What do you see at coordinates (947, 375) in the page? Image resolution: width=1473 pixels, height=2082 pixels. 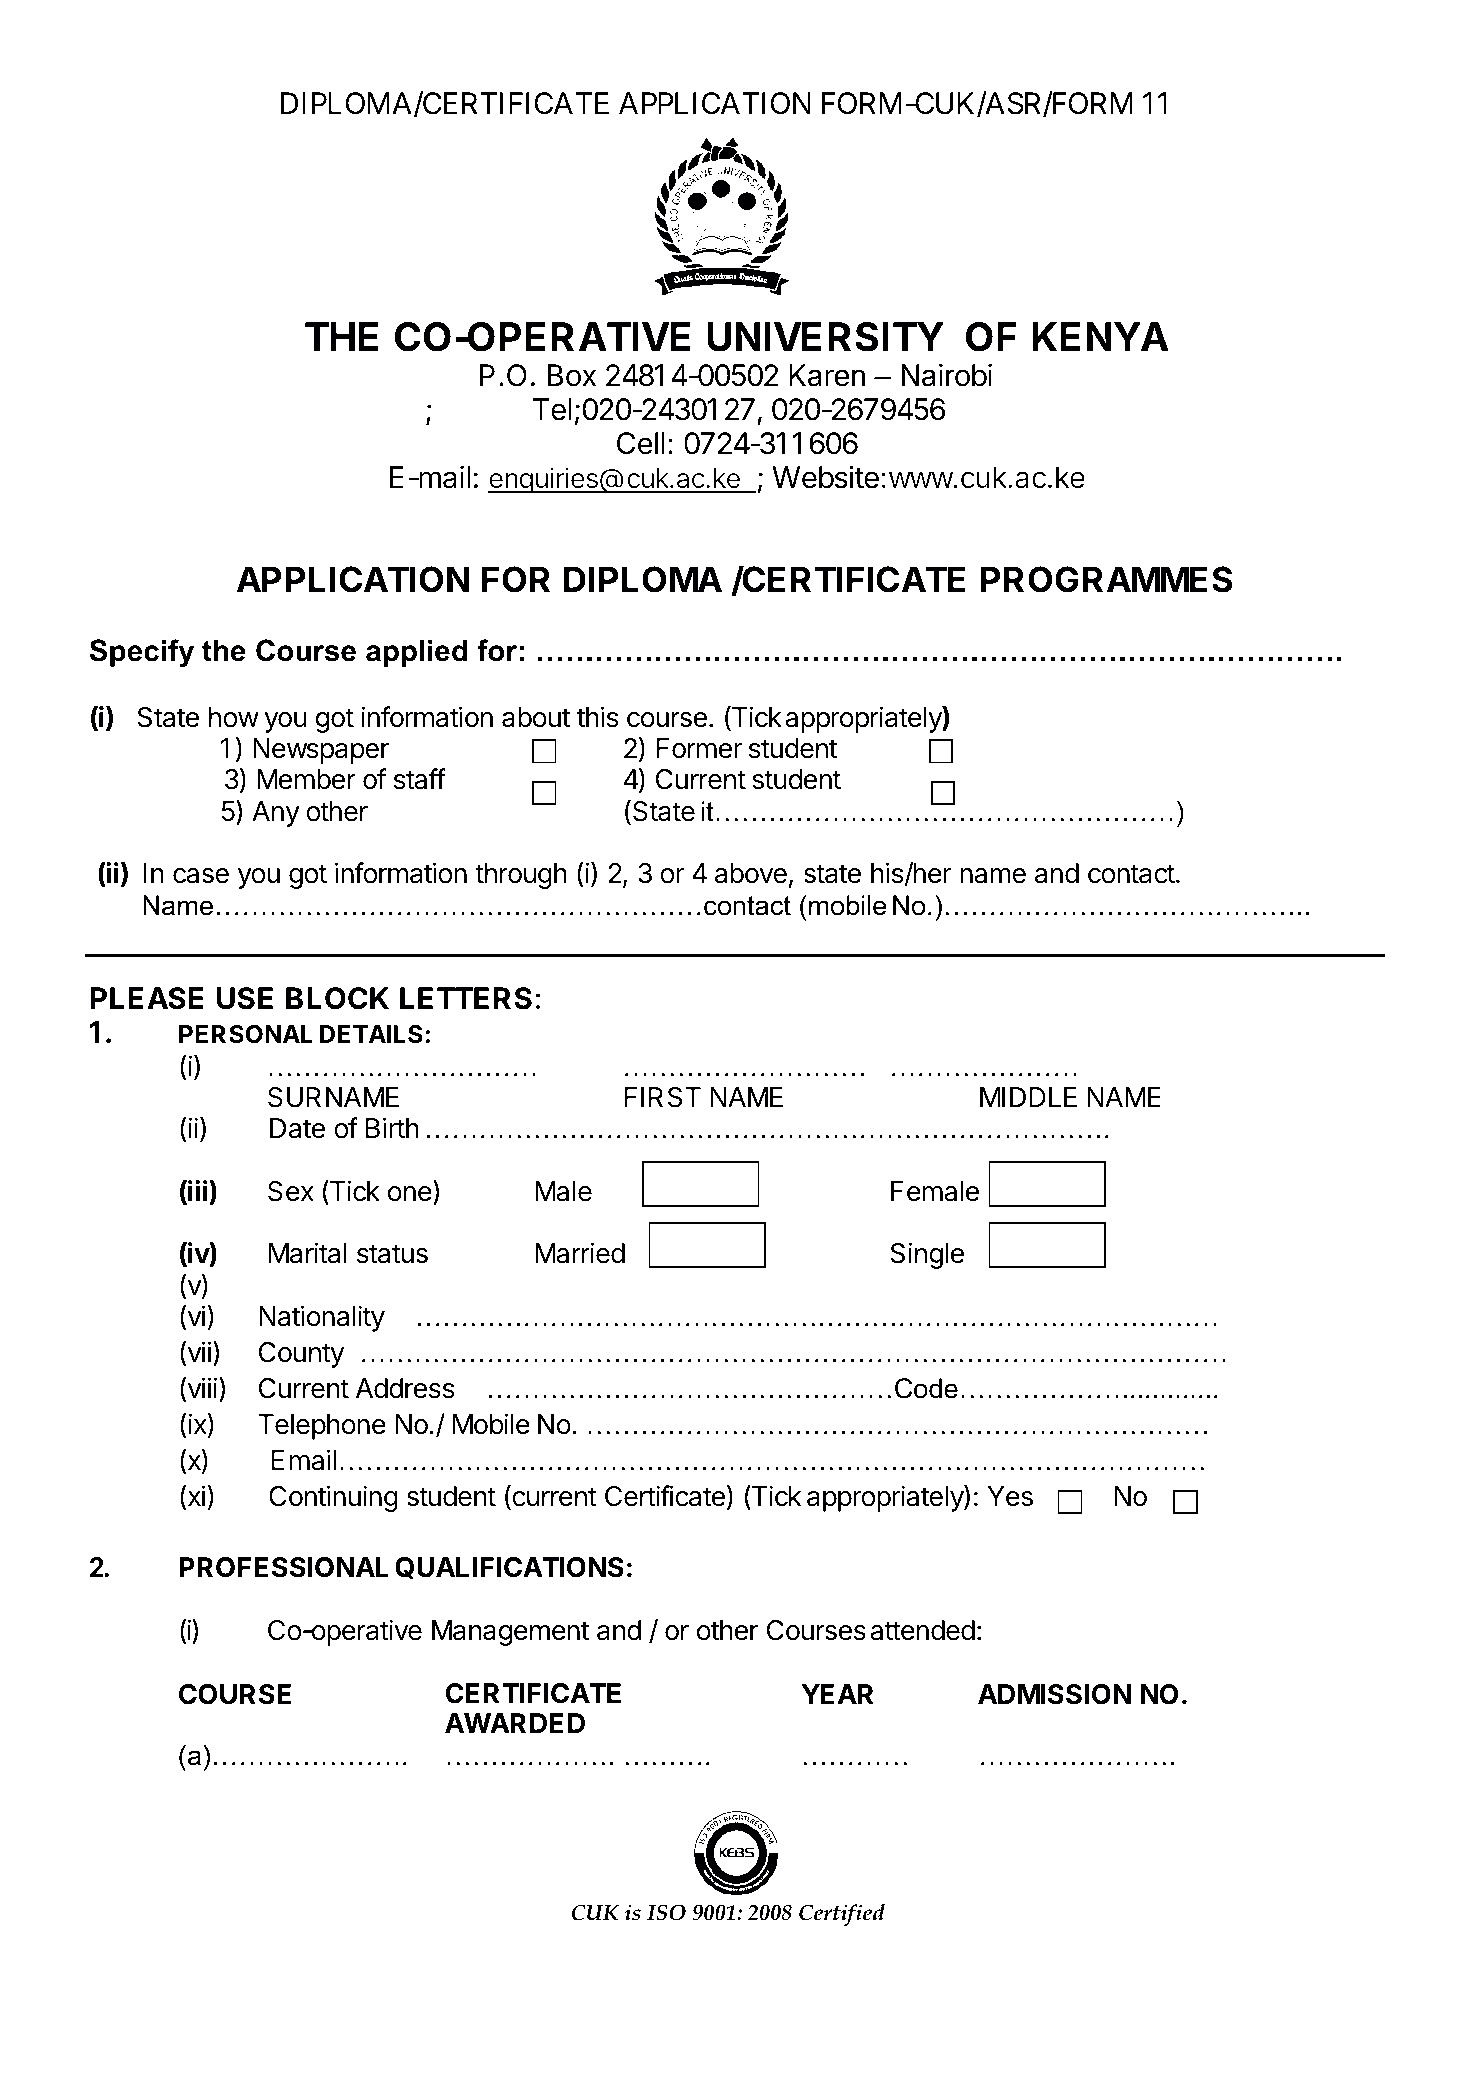 I see `Nairobi` at bounding box center [947, 375].
